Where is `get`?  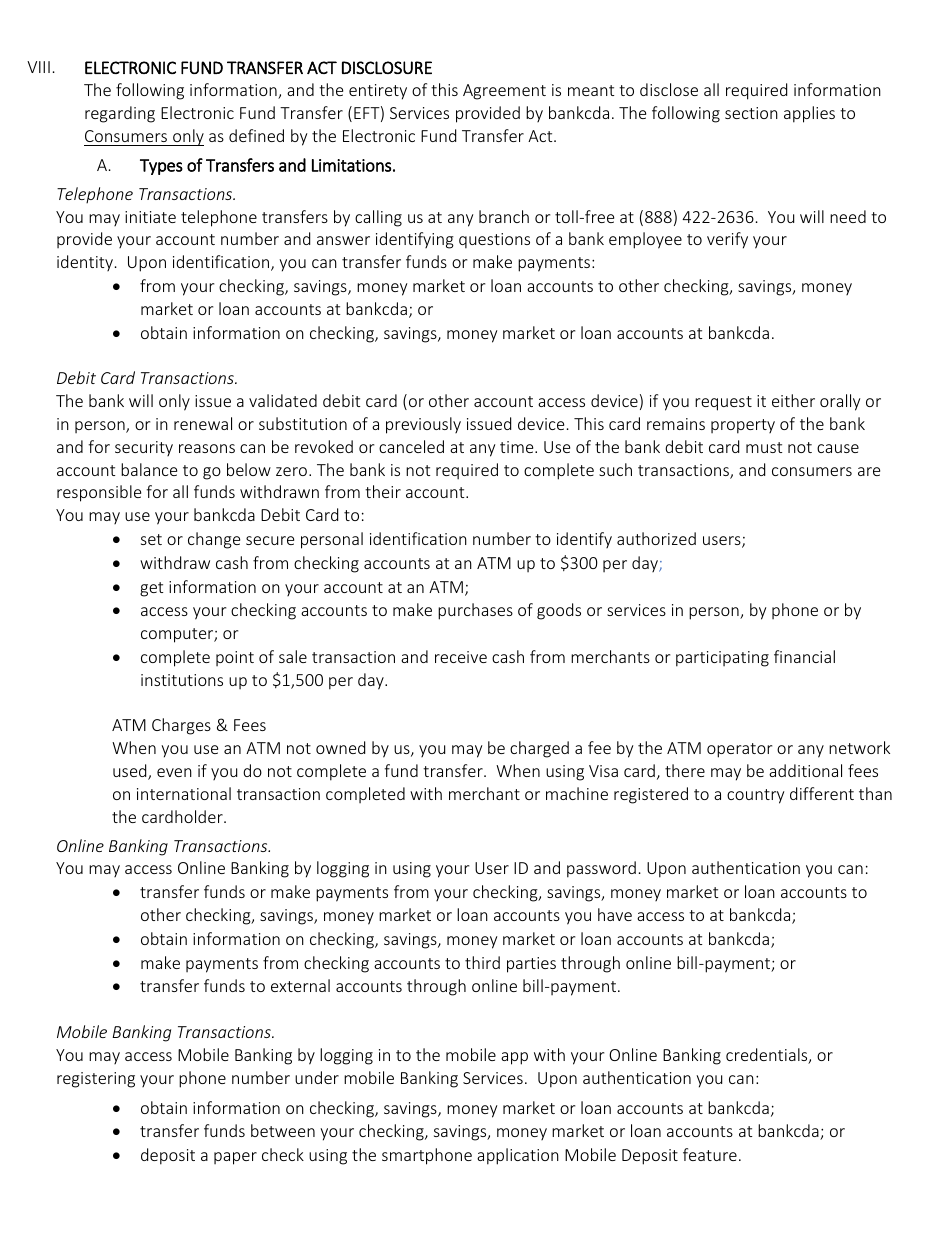 get is located at coordinates (151, 589).
